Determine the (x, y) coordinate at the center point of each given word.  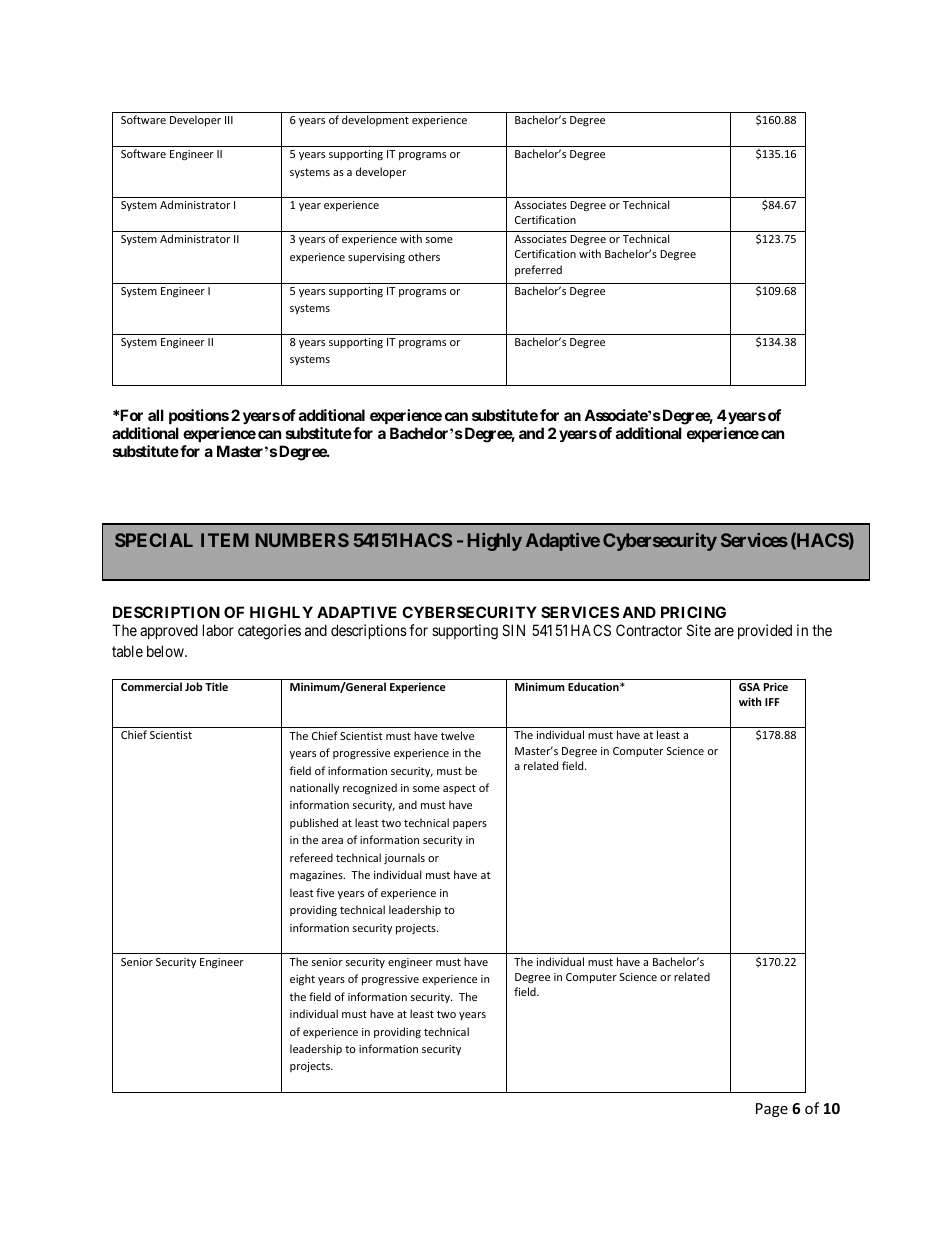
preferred (538, 270)
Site (699, 630)
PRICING (693, 612)
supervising (376, 258)
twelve (457, 735)
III (229, 120)
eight (302, 979)
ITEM (225, 540)
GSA (749, 687)
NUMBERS (302, 540)
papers (470, 825)
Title (216, 686)
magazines (317, 876)
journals (404, 858)
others (424, 256)
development (375, 120)
